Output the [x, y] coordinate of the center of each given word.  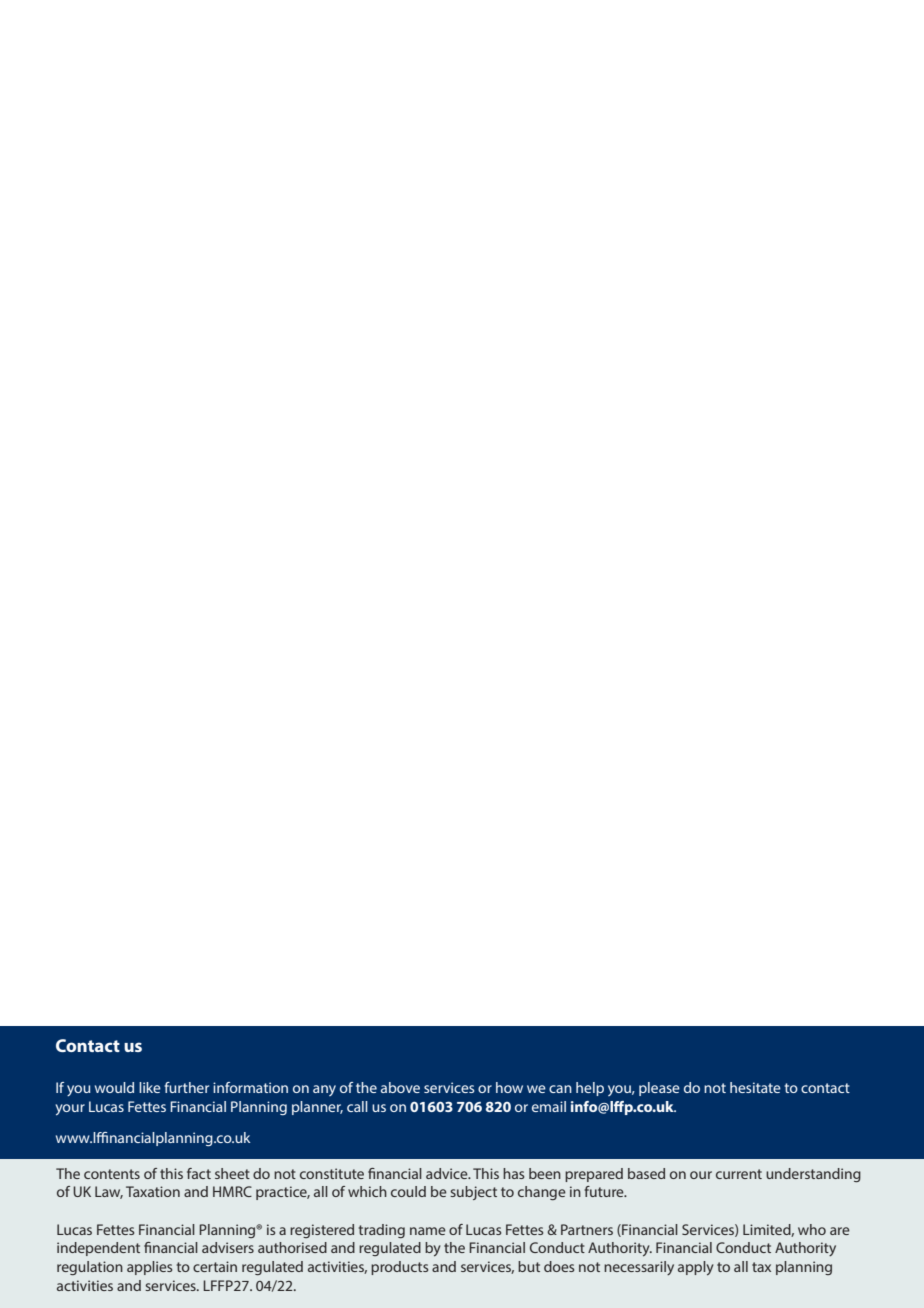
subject [473, 1193]
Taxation [153, 1191]
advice [448, 1173]
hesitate [755, 1087]
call [357, 1106]
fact [199, 1173]
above [400, 1087]
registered [322, 1231]
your [70, 1110]
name [428, 1231]
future [605, 1191]
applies [149, 1268]
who [812, 1229]
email [549, 1106]
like [150, 1087]
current [739, 1174]
